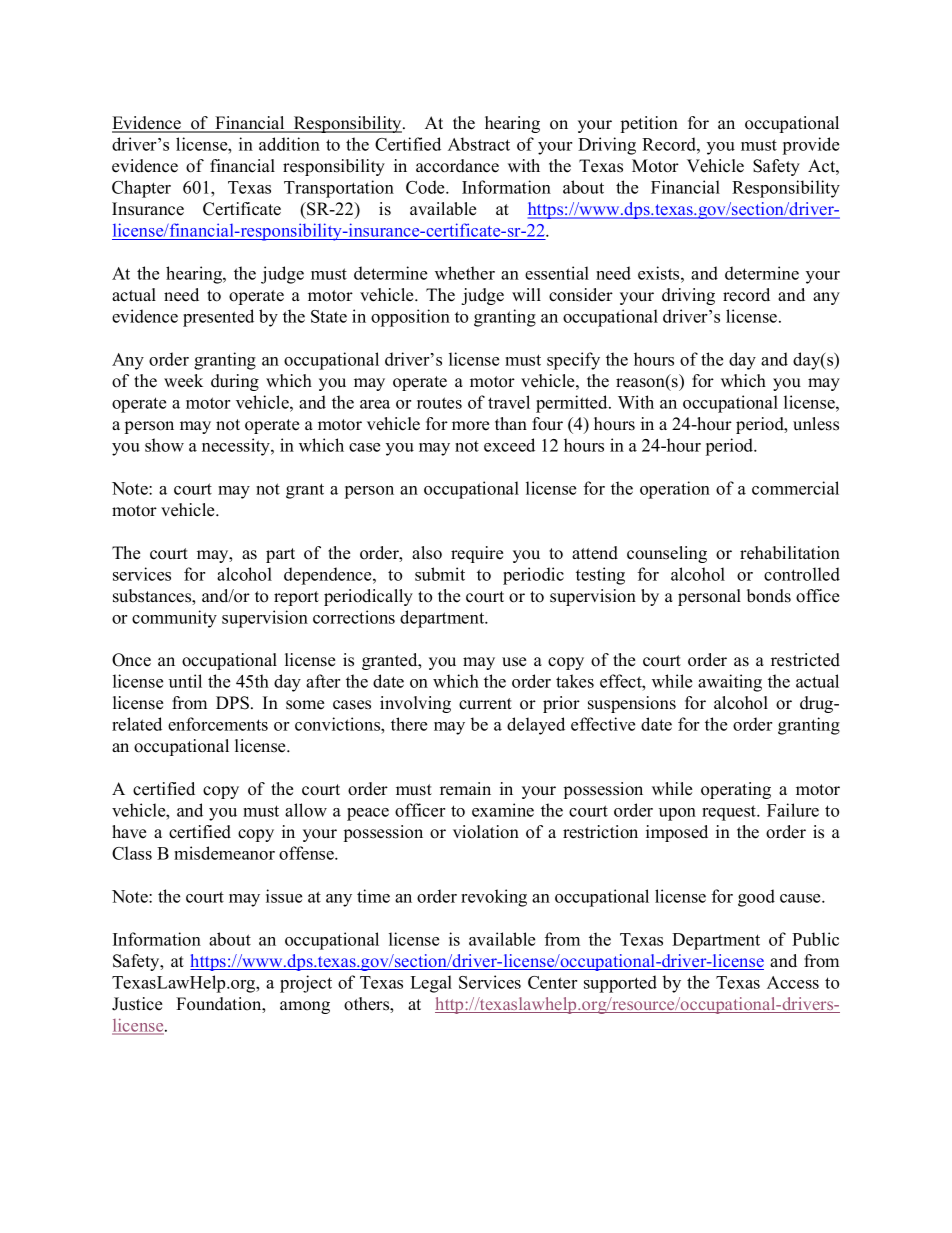  What do you see at coordinates (137, 1004) in the document?
I see `Justice` at bounding box center [137, 1004].
